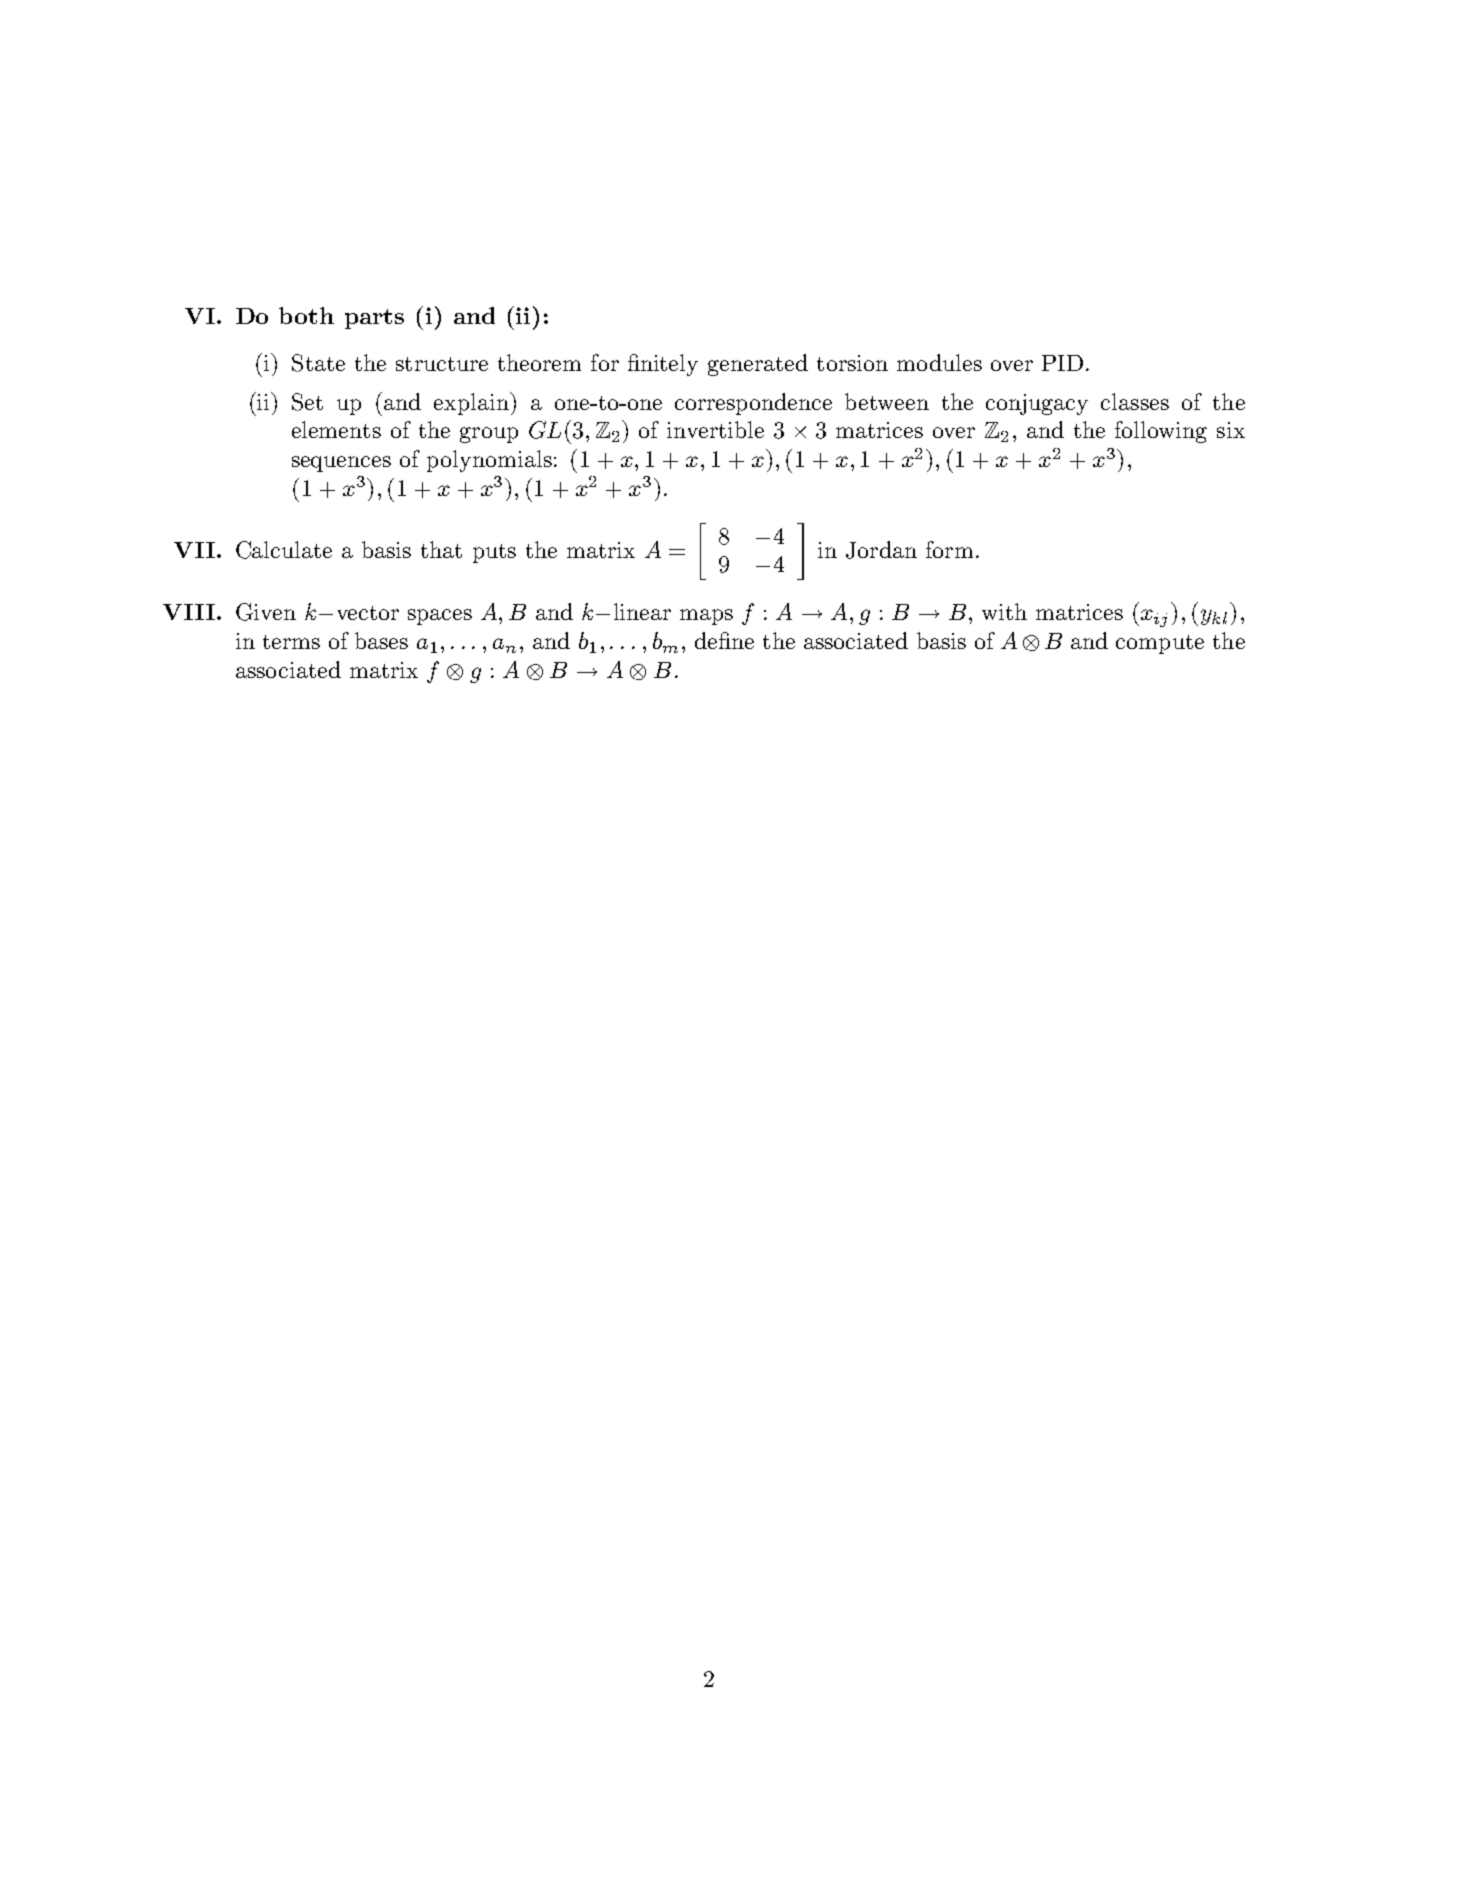 This screenshot has width=1470, height=1902. I want to click on sequences, so click(341, 464).
